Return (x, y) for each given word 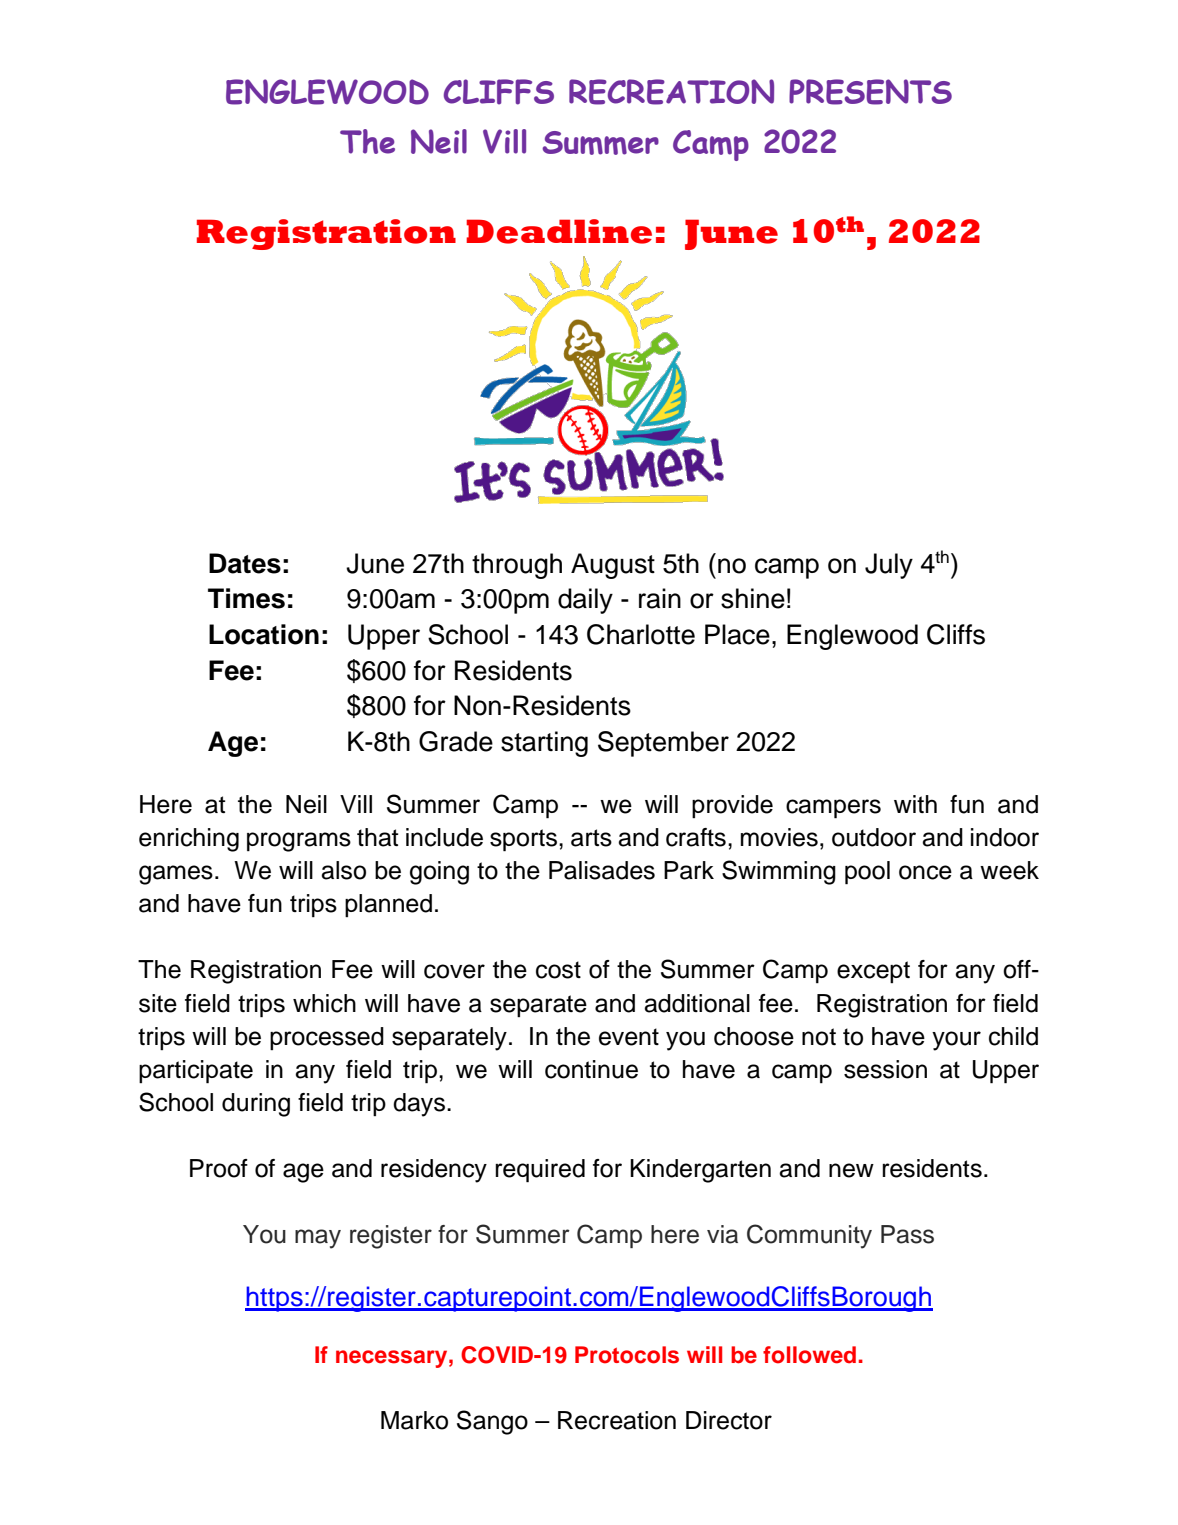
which (324, 1003)
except (873, 972)
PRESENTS (870, 92)
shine (753, 598)
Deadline (559, 231)
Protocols (627, 1355)
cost (558, 970)
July (889, 566)
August (613, 566)
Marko (414, 1420)
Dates (245, 563)
